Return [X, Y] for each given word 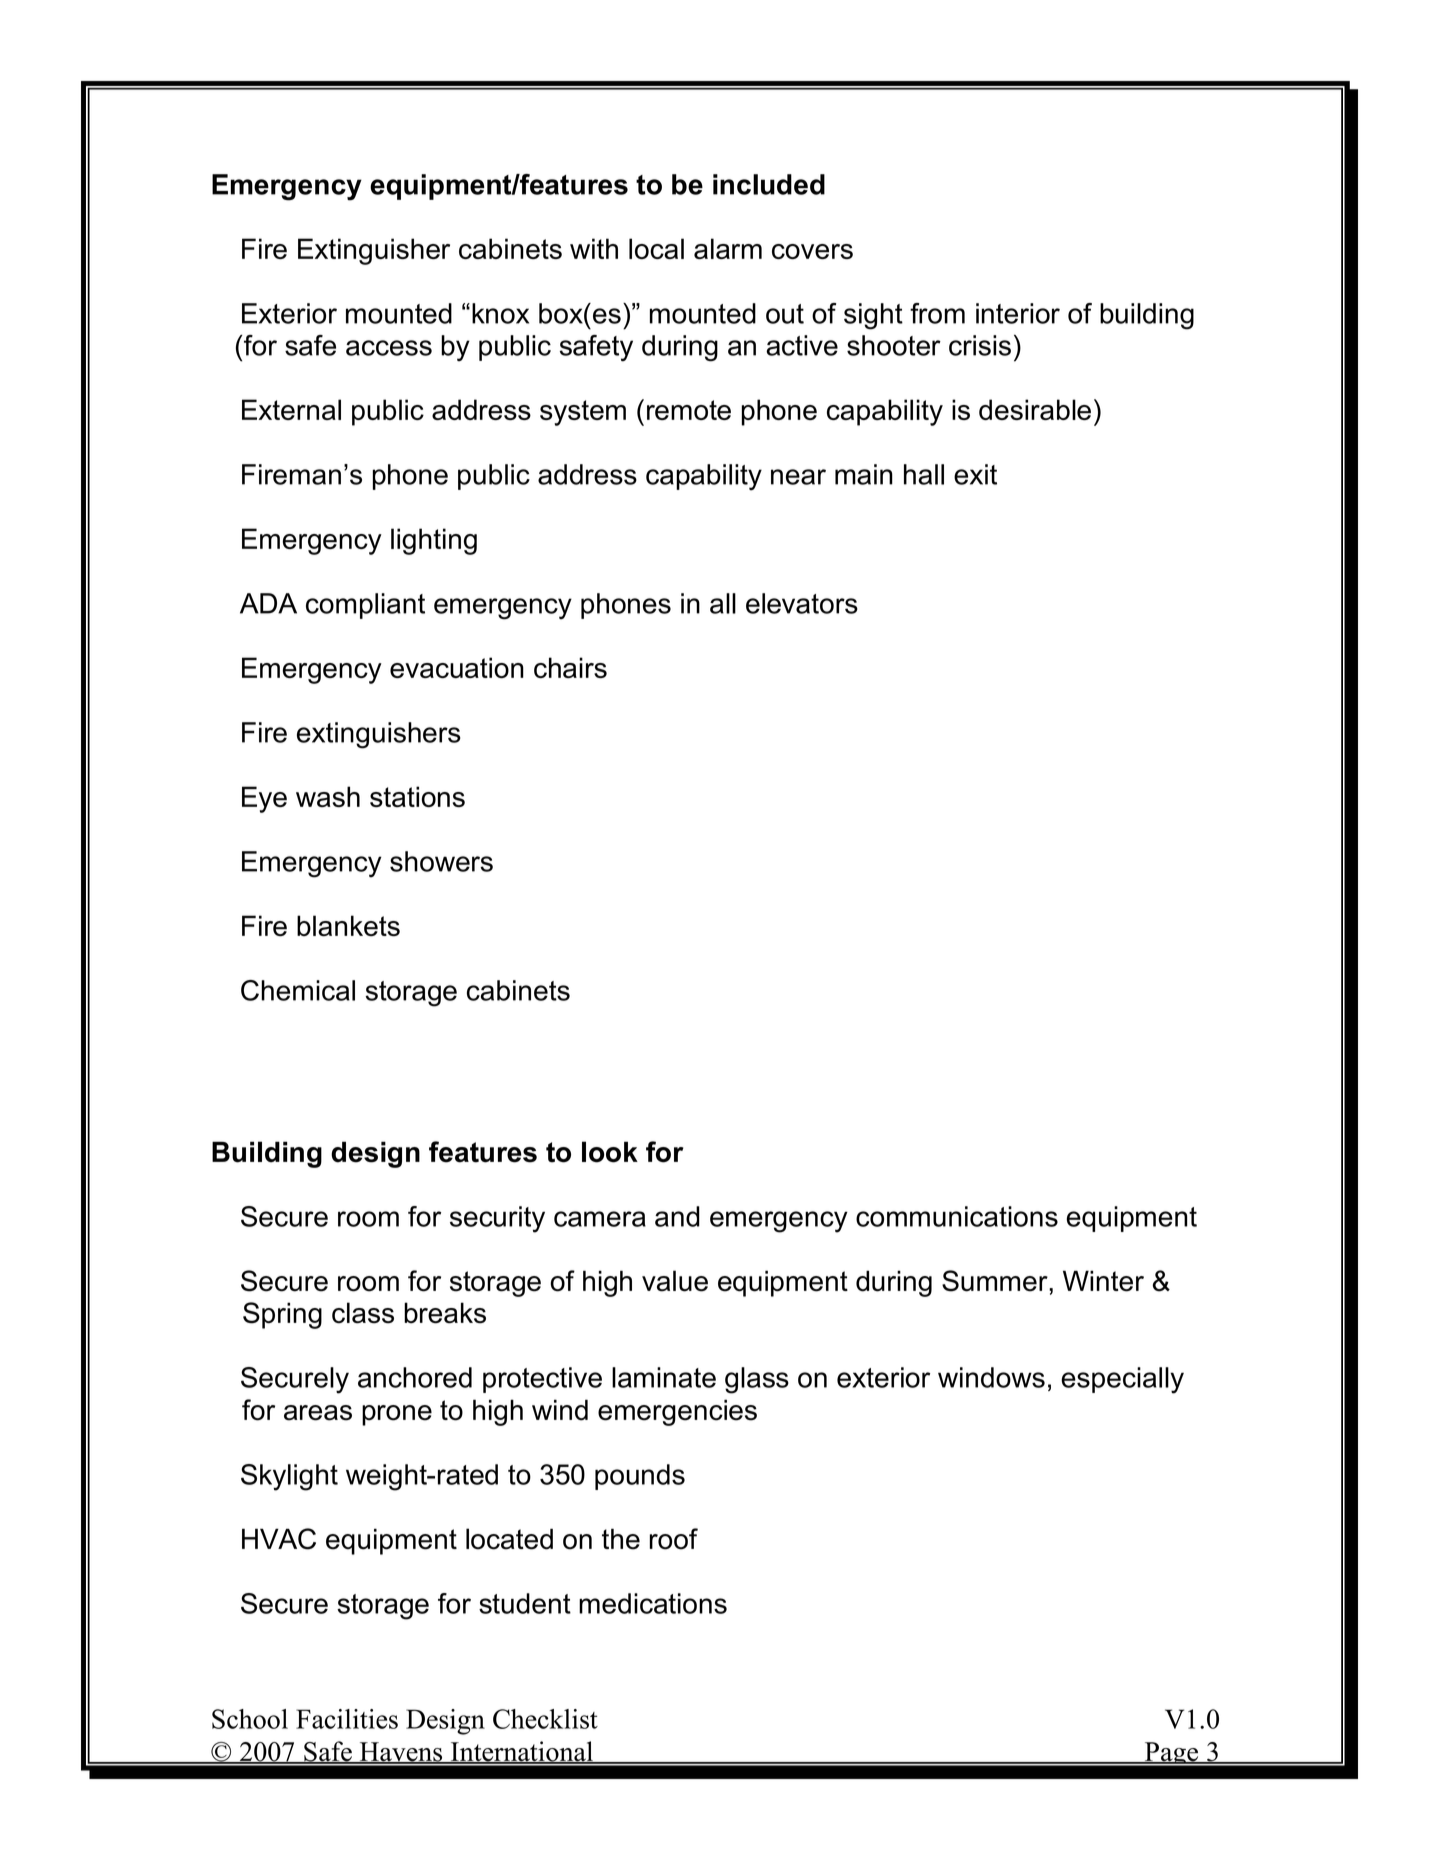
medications [653, 1603]
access [389, 348]
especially [1122, 1380]
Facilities [347, 1719]
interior [1018, 313]
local [656, 248]
